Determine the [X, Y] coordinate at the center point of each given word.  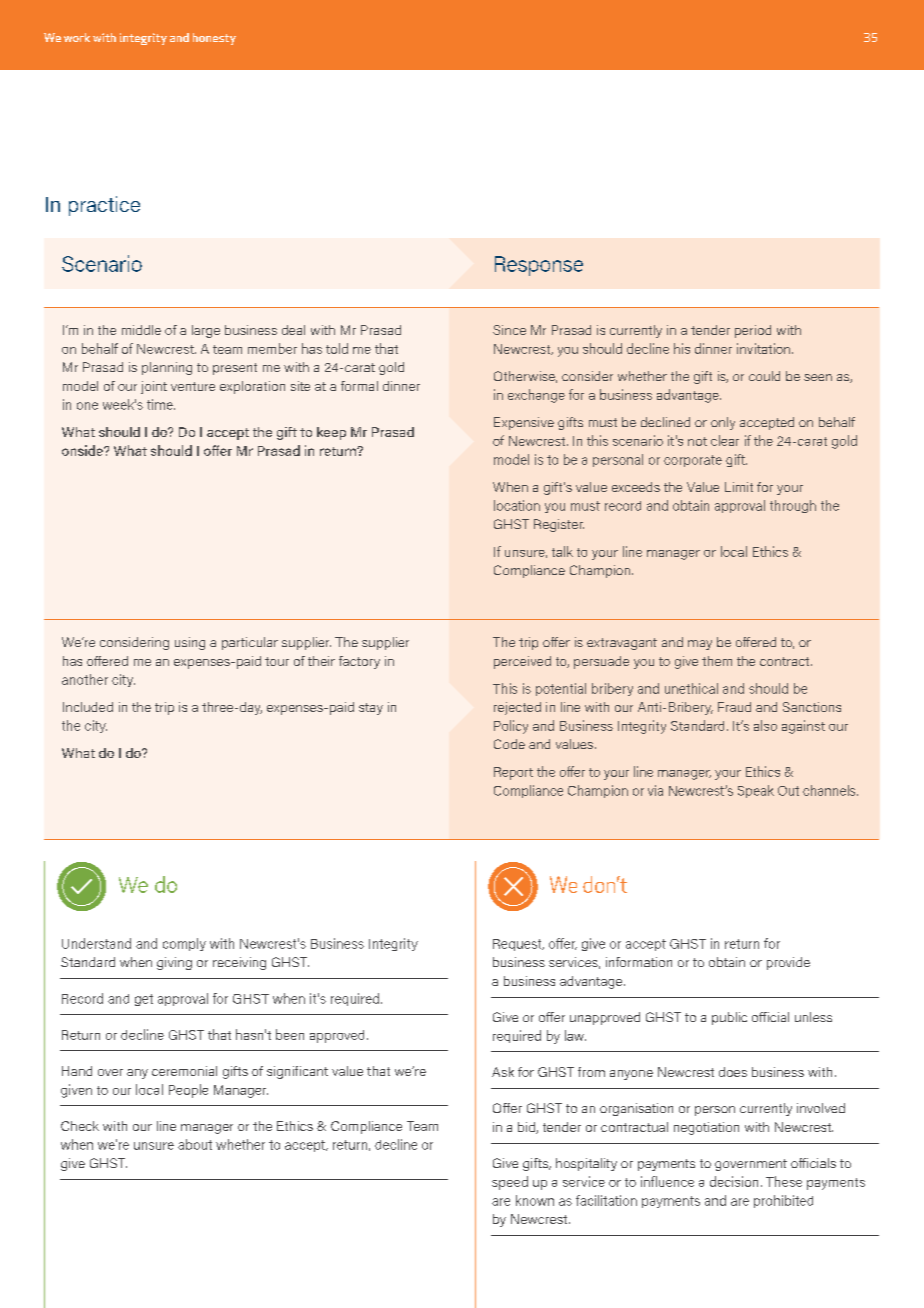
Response [539, 266]
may [700, 645]
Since [509, 330]
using [190, 643]
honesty [214, 39]
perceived [522, 662]
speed [510, 1183]
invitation [765, 348]
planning [167, 368]
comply [184, 944]
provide [788, 963]
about [195, 1144]
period [753, 331]
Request [518, 945]
